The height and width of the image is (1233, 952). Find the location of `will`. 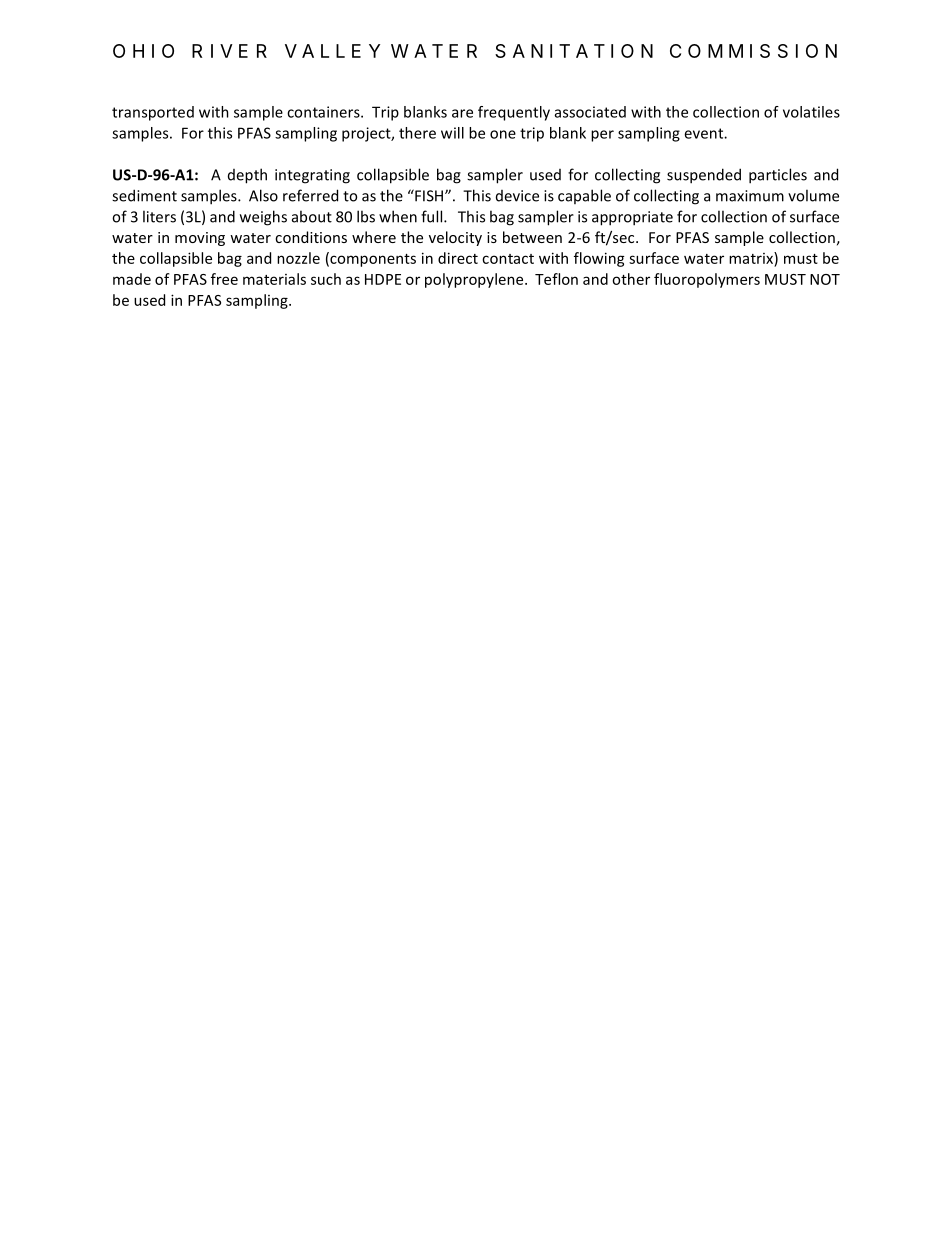

will is located at coordinates (452, 133).
